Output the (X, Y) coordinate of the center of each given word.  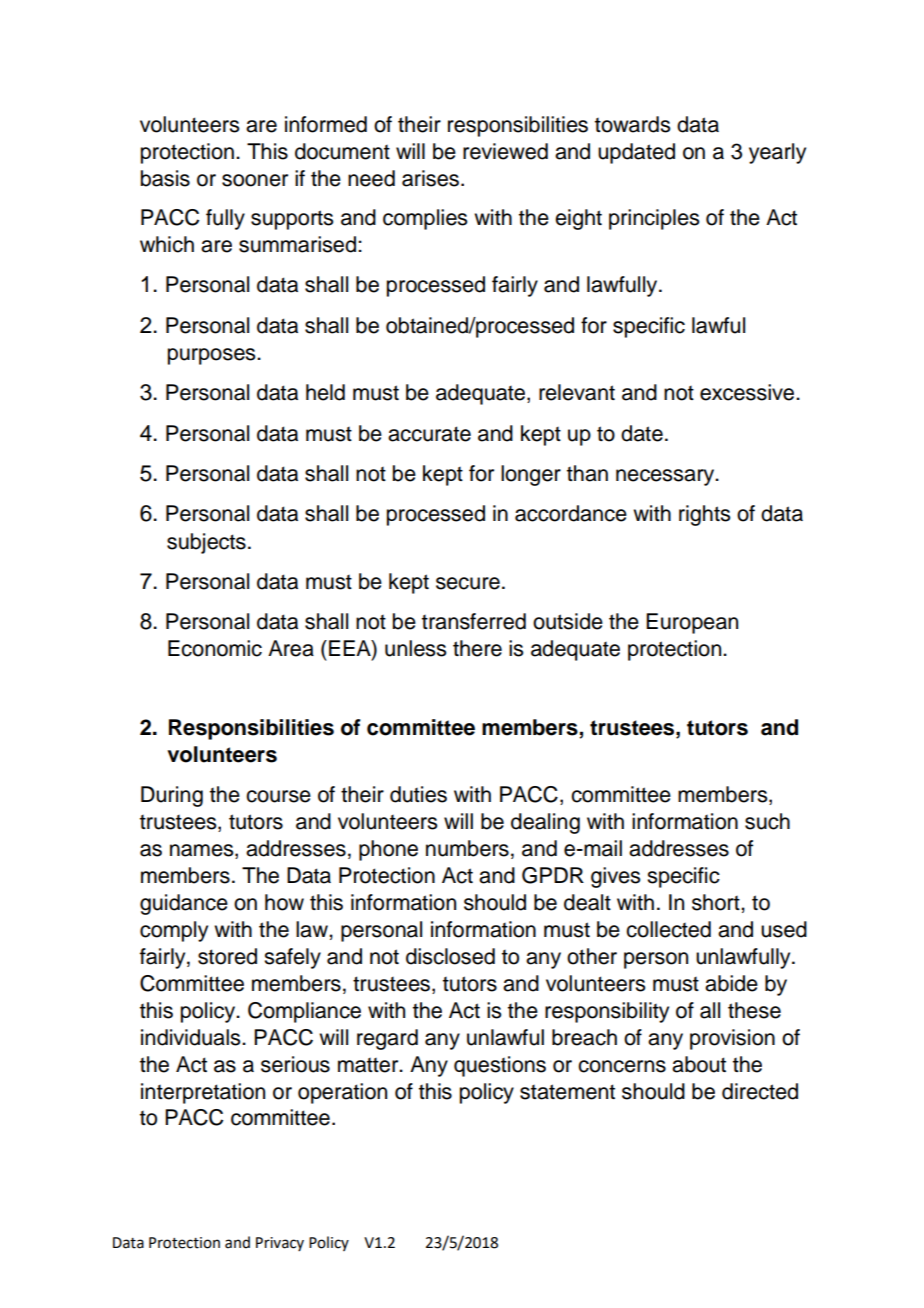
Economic (215, 648)
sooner (255, 180)
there (477, 648)
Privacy (280, 1244)
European (692, 623)
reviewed (505, 151)
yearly (777, 153)
